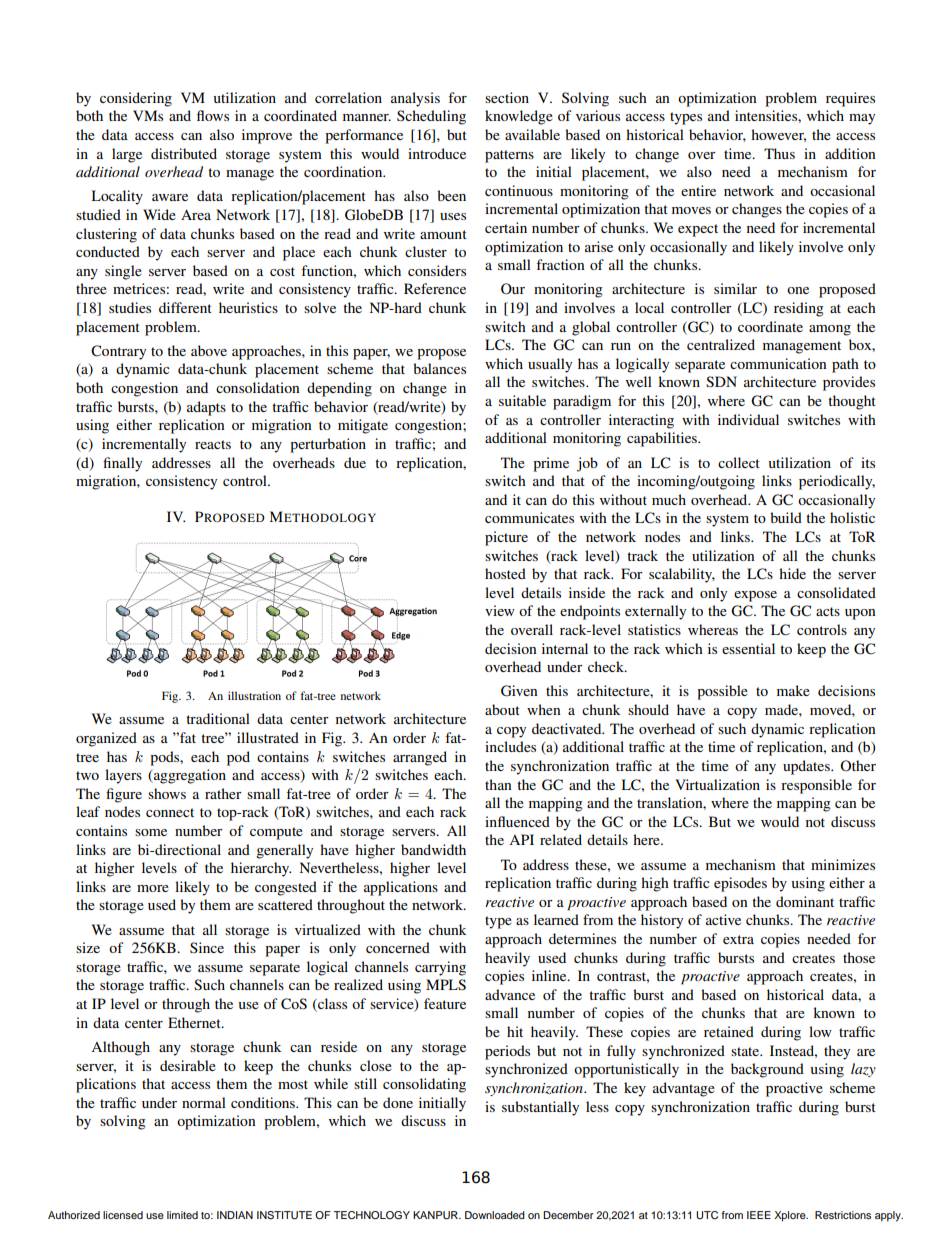 This screenshot has width=952, height=1233. What do you see at coordinates (495, 1215) in the screenshot?
I see `Downloaded` at bounding box center [495, 1215].
